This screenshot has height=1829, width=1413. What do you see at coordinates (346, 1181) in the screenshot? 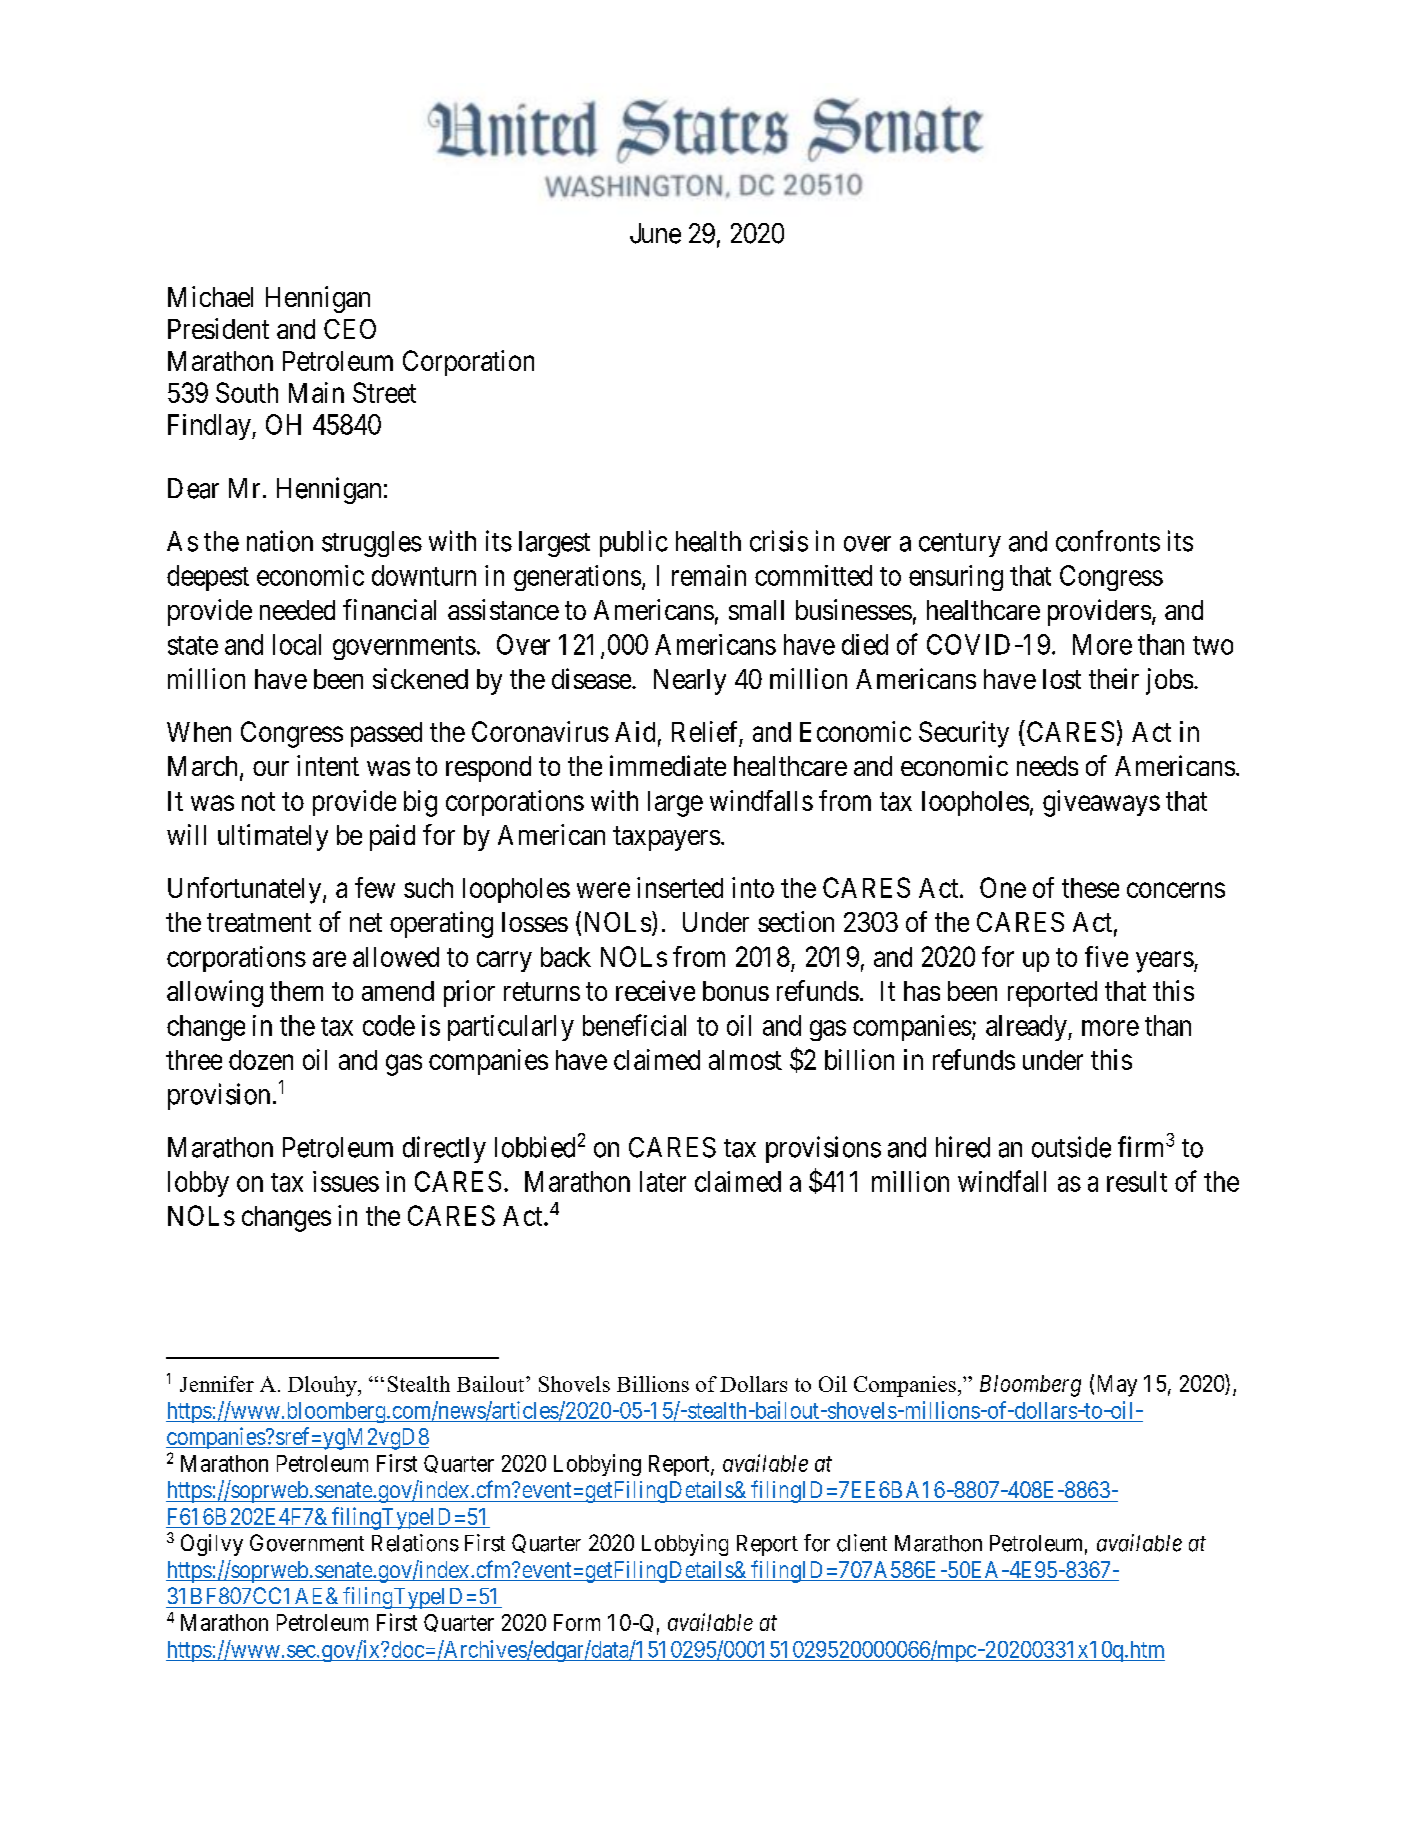
I see `issues` at bounding box center [346, 1181].
